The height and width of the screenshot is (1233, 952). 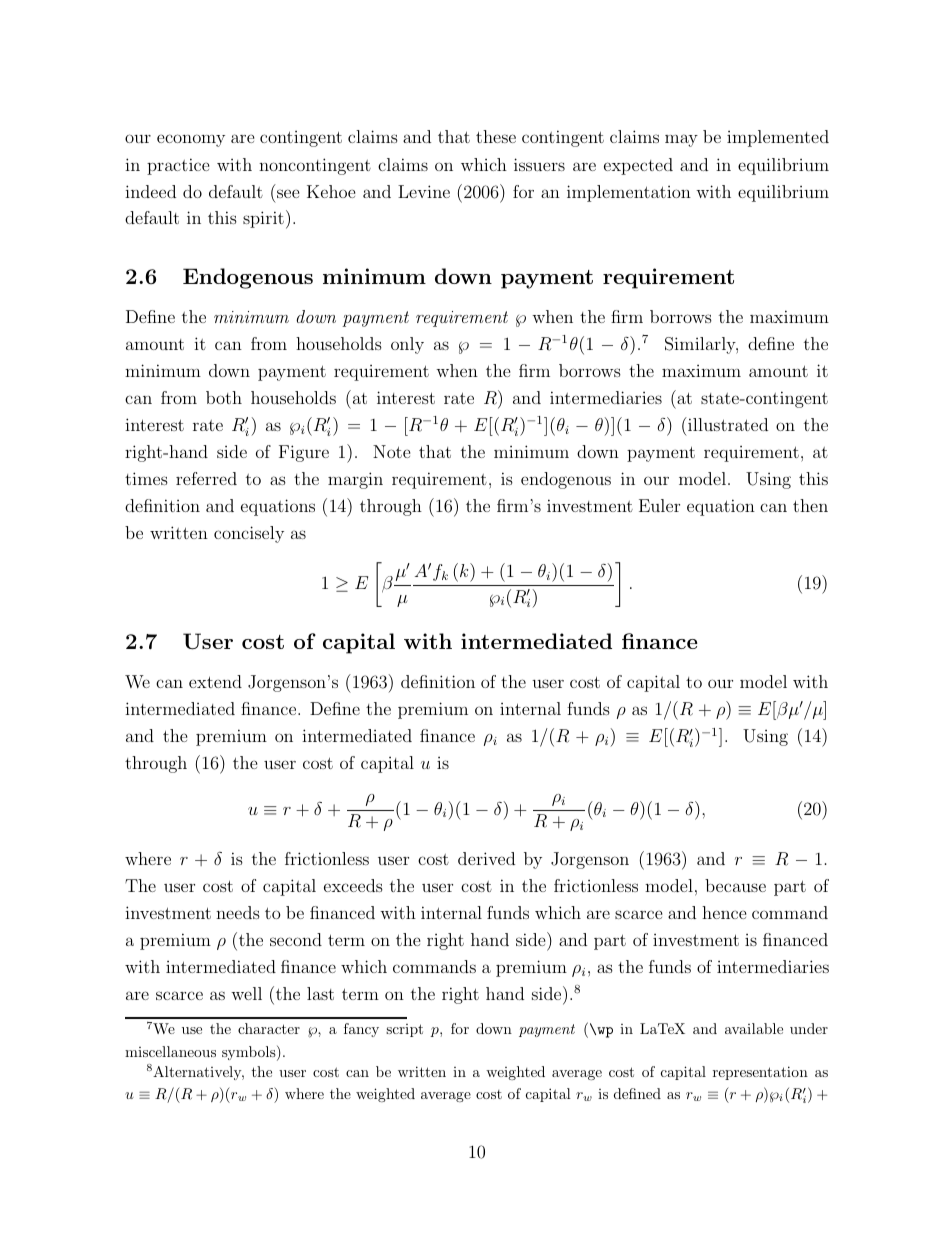 I want to click on derived, so click(x=486, y=858).
